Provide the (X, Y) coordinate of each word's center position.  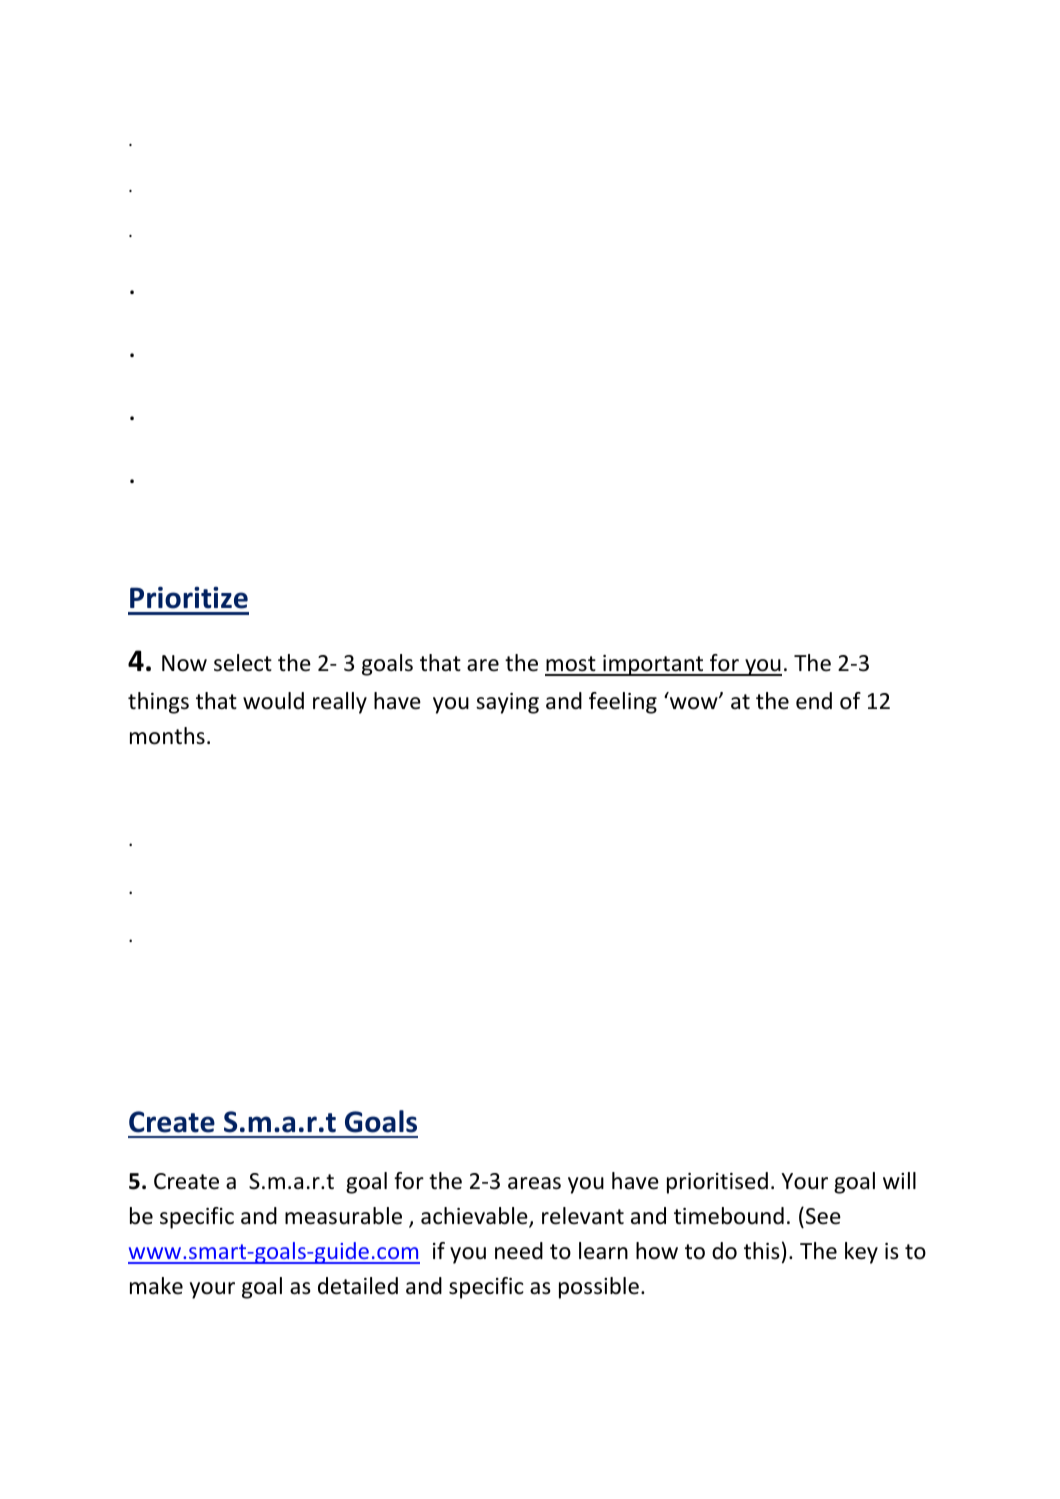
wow (695, 703)
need (519, 1251)
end (814, 701)
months (167, 736)
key (861, 1253)
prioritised (717, 1183)
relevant (583, 1216)
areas (534, 1183)
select (243, 663)
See (823, 1216)
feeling (623, 703)
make (156, 1286)
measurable (343, 1216)
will (899, 1180)
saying (507, 703)
